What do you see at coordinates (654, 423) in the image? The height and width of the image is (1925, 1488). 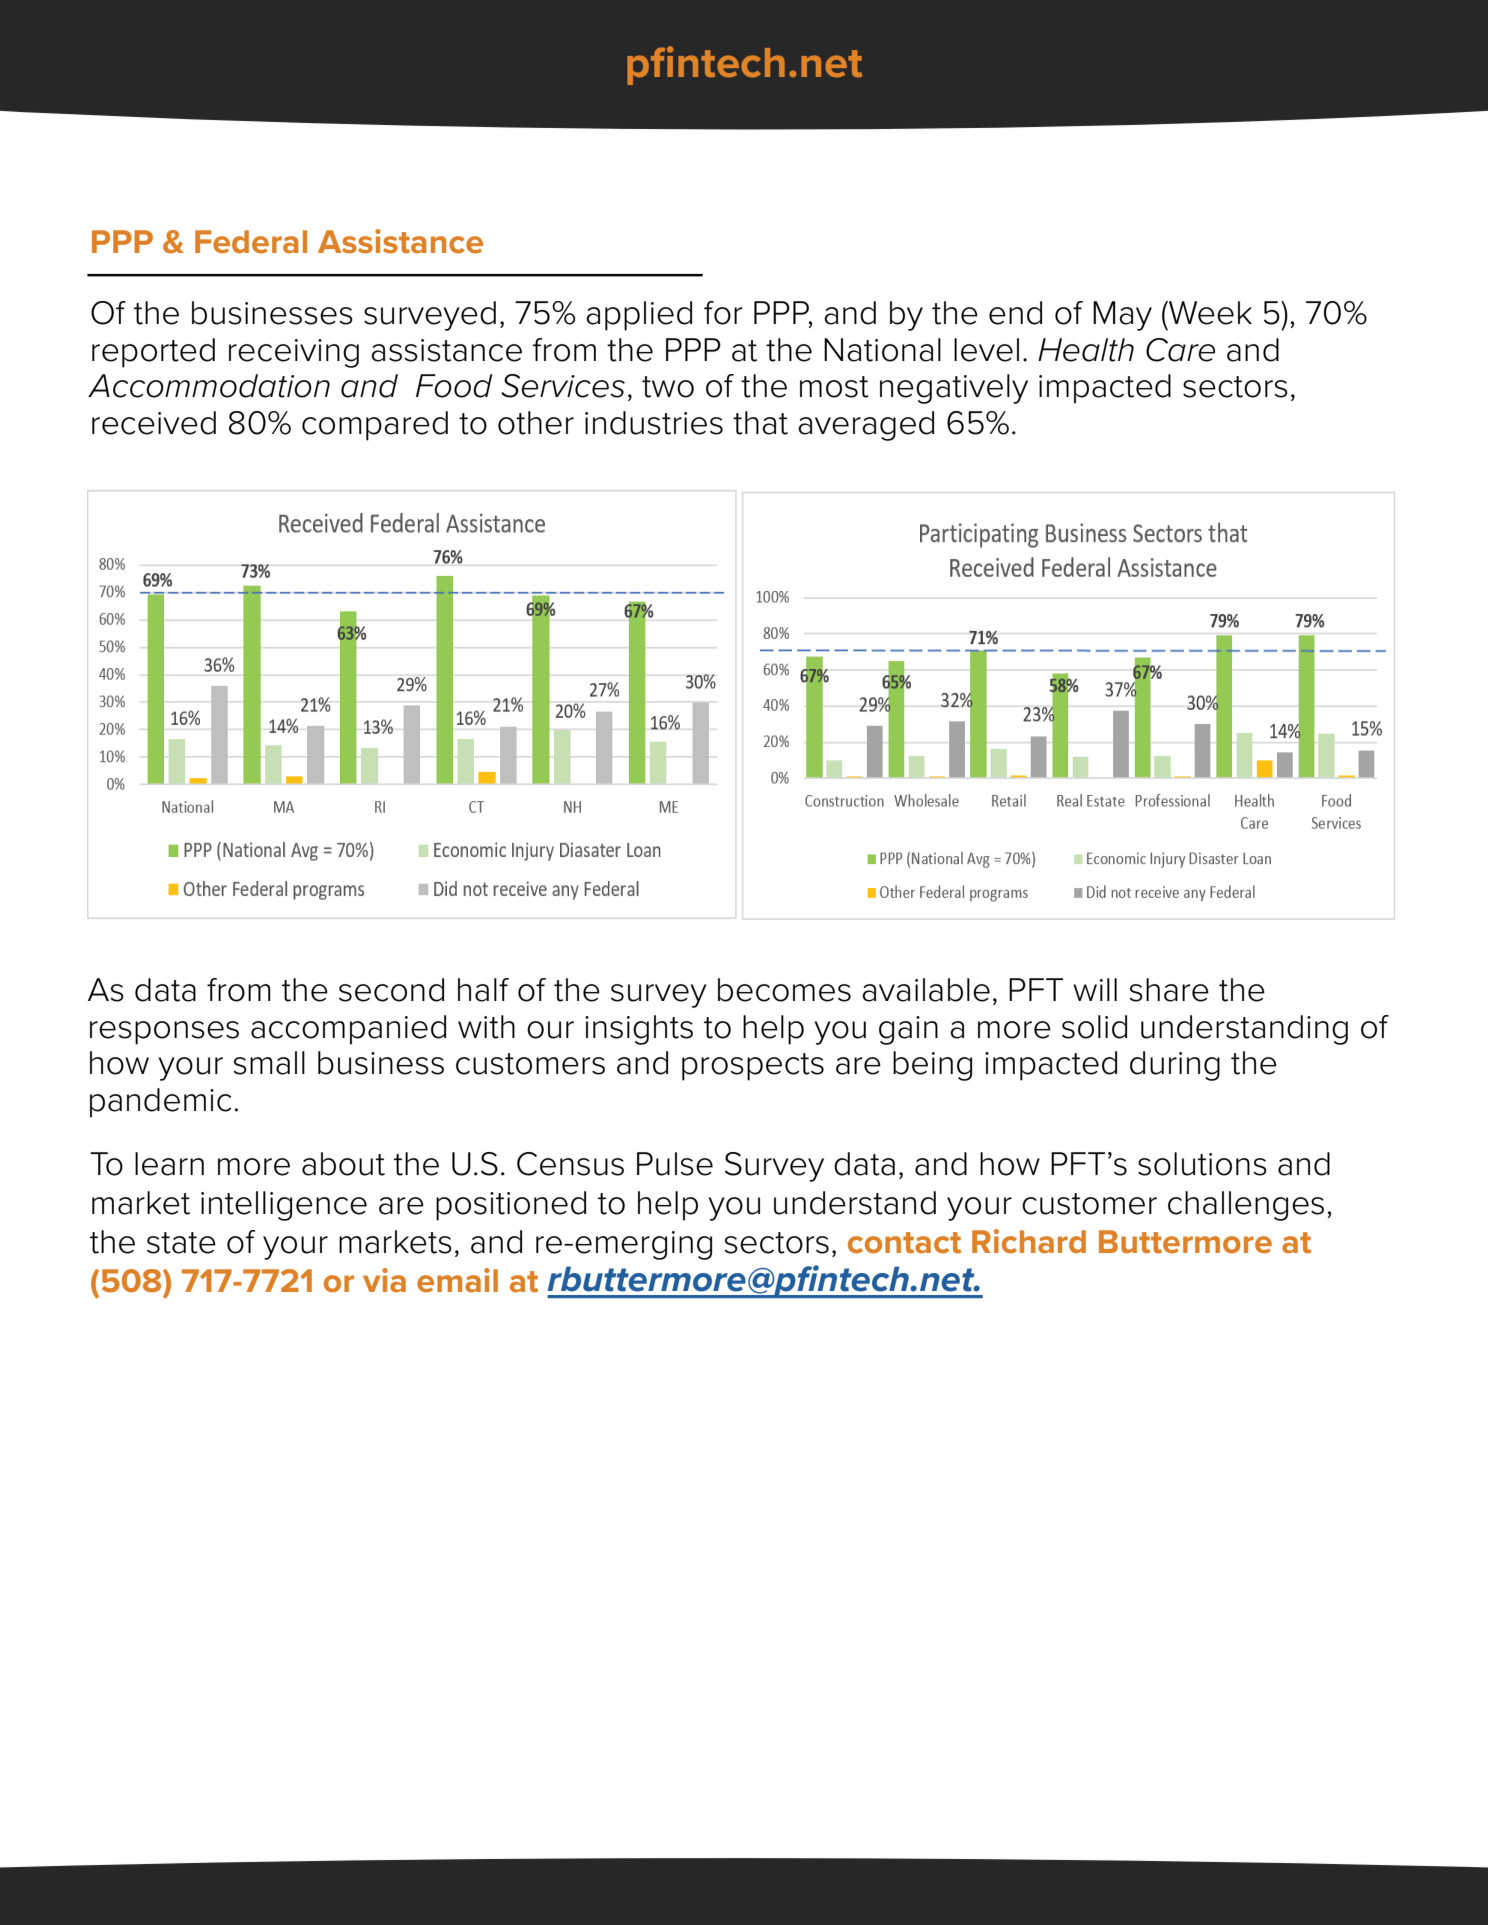 I see `industries` at bounding box center [654, 423].
